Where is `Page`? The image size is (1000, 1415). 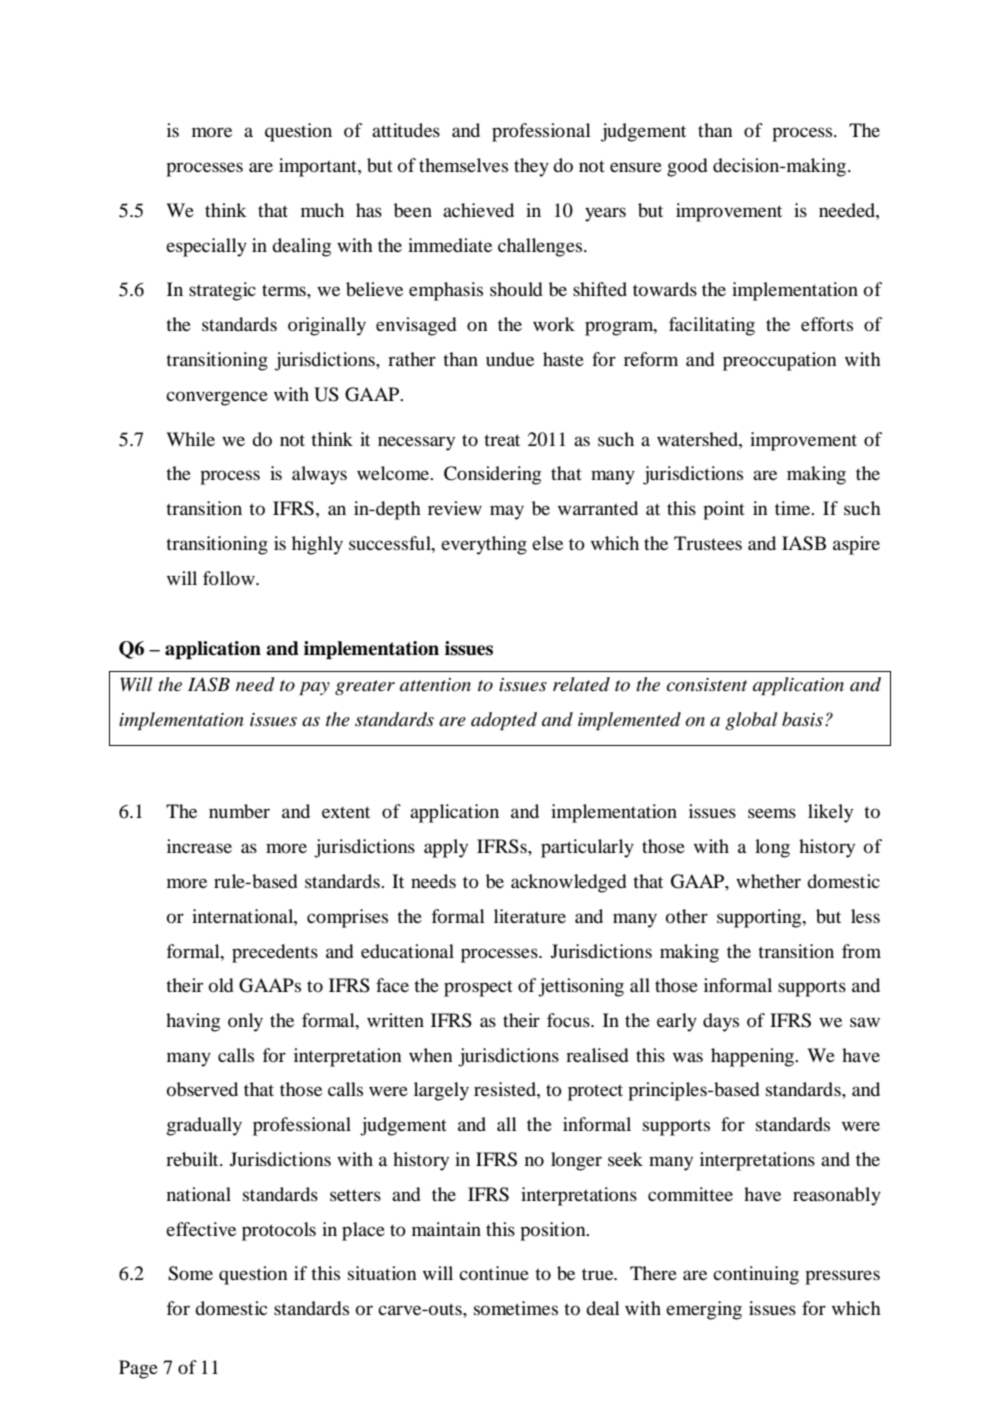
Page is located at coordinates (138, 1369).
